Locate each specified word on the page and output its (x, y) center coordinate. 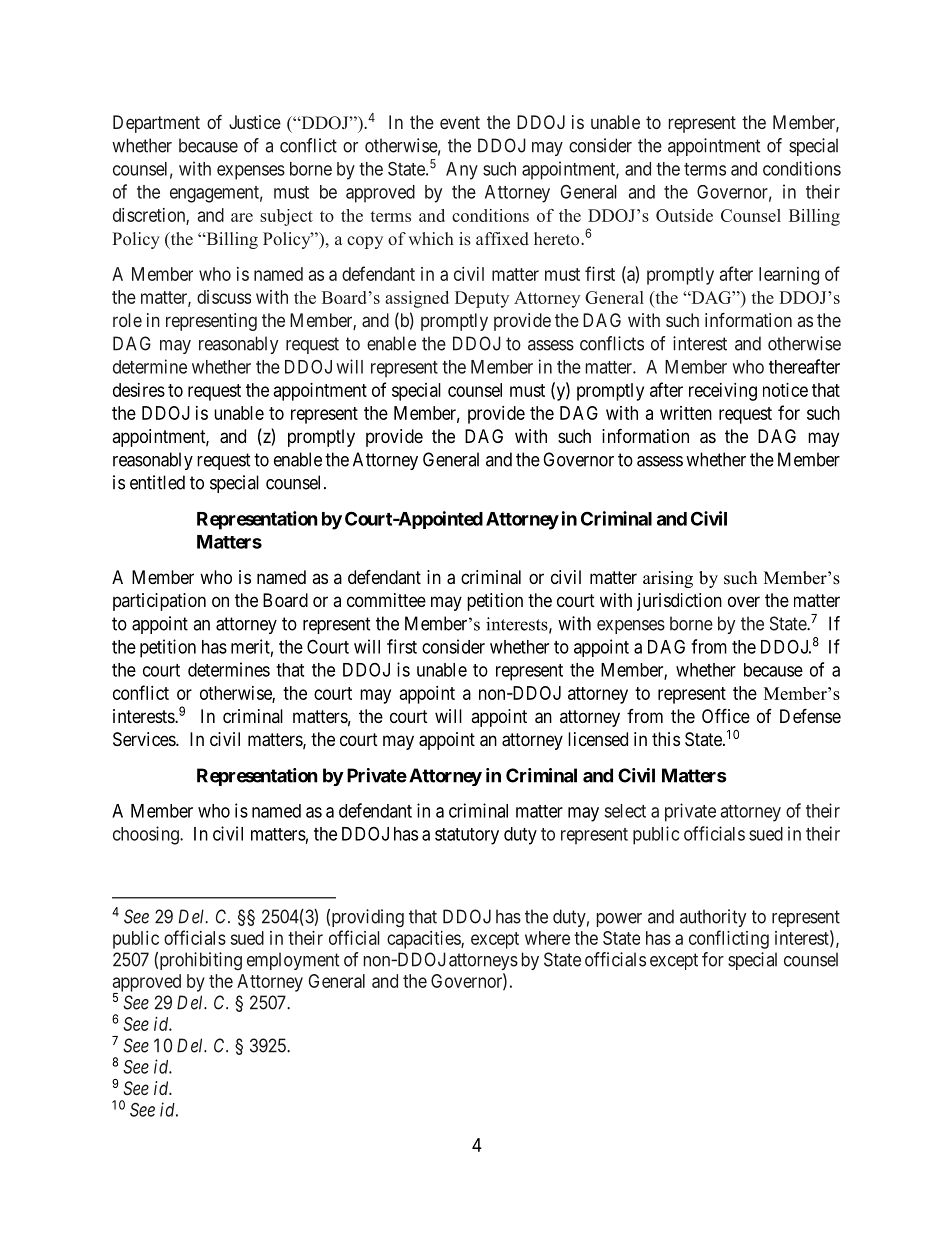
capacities (424, 940)
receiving (723, 392)
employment (293, 961)
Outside (684, 215)
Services (145, 739)
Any (462, 171)
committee (386, 600)
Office (726, 715)
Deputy (482, 299)
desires (139, 390)
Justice (255, 122)
